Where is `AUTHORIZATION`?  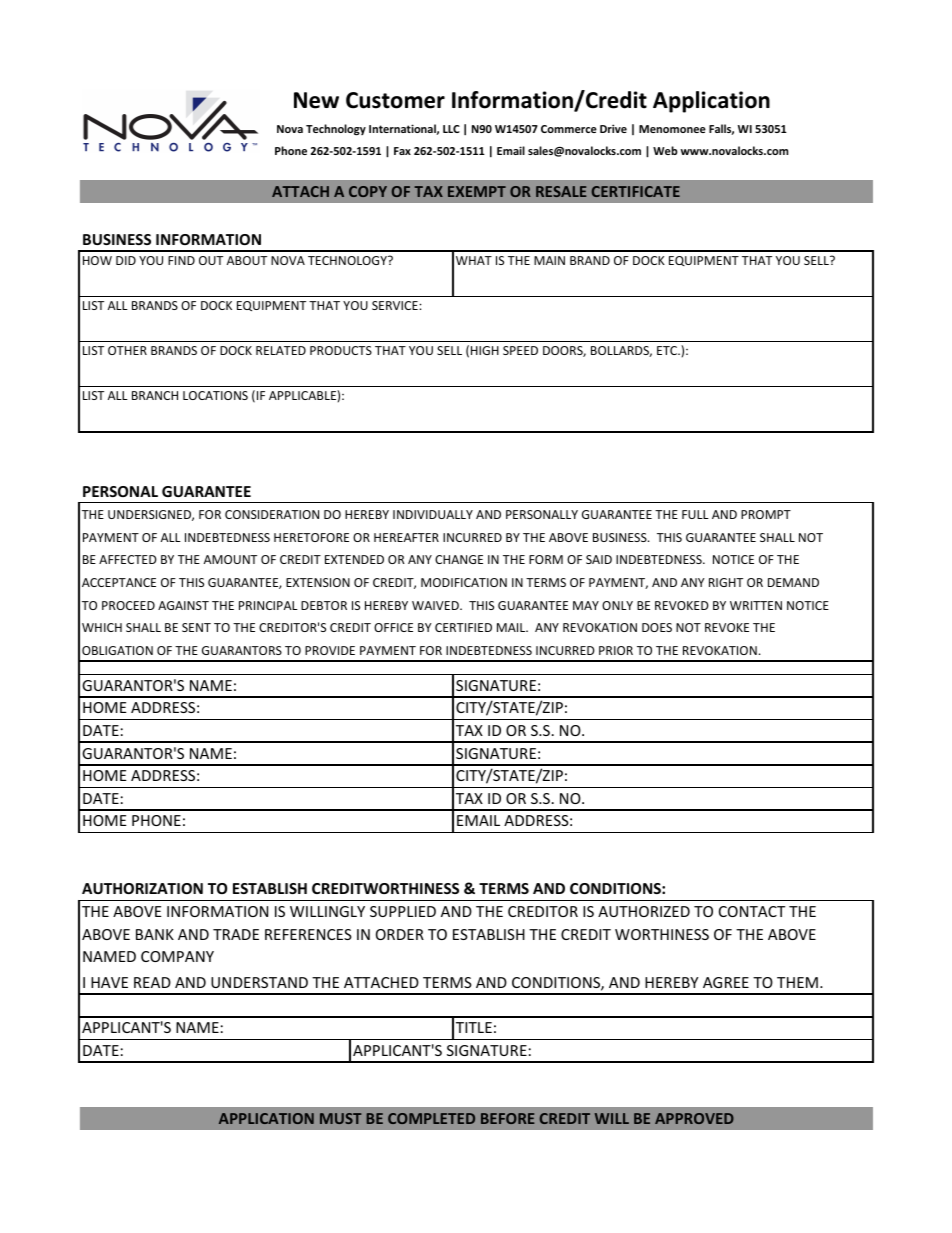 AUTHORIZATION is located at coordinates (142, 888).
